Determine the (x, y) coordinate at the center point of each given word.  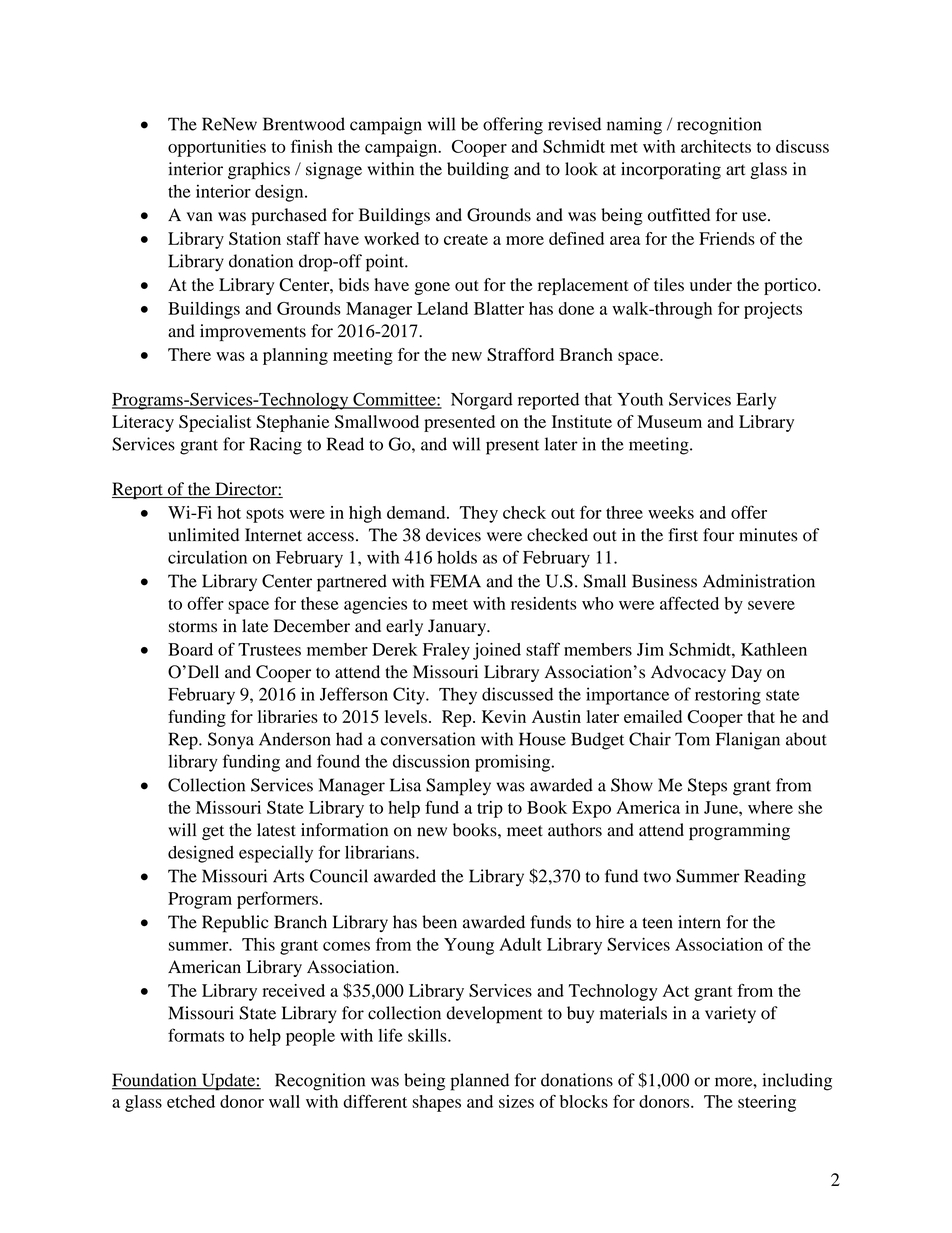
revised (574, 124)
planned (479, 1082)
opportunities (217, 148)
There (189, 354)
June (722, 807)
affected (689, 603)
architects (716, 146)
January (458, 627)
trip (490, 809)
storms (193, 627)
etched (191, 1101)
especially (276, 854)
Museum (669, 421)
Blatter (499, 308)
